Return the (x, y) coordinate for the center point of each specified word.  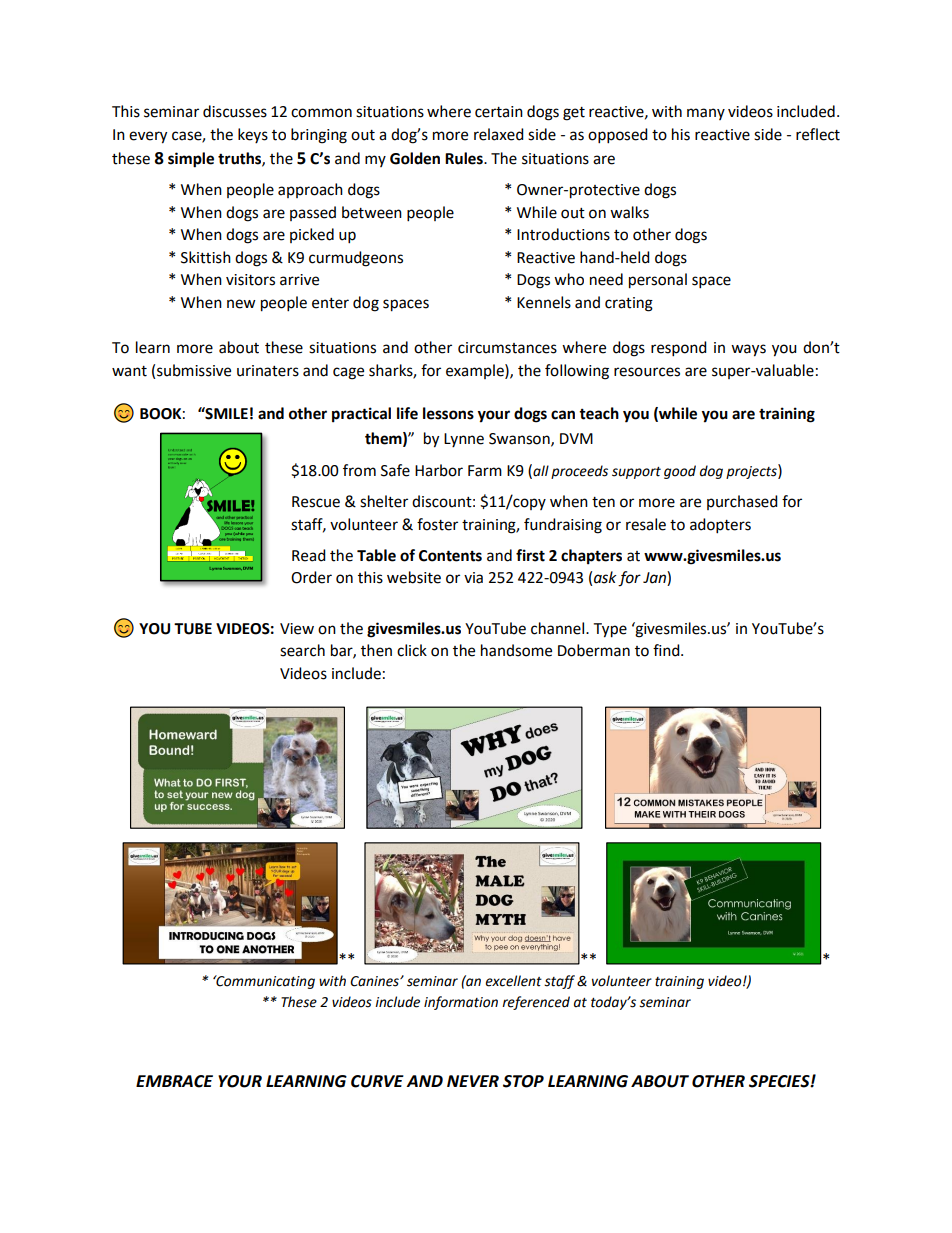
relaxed (499, 134)
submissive (194, 370)
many (706, 114)
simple (191, 160)
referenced (536, 1003)
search (302, 650)
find (667, 650)
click (412, 650)
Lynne (464, 440)
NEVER (473, 1081)
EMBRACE (174, 1081)
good (680, 472)
